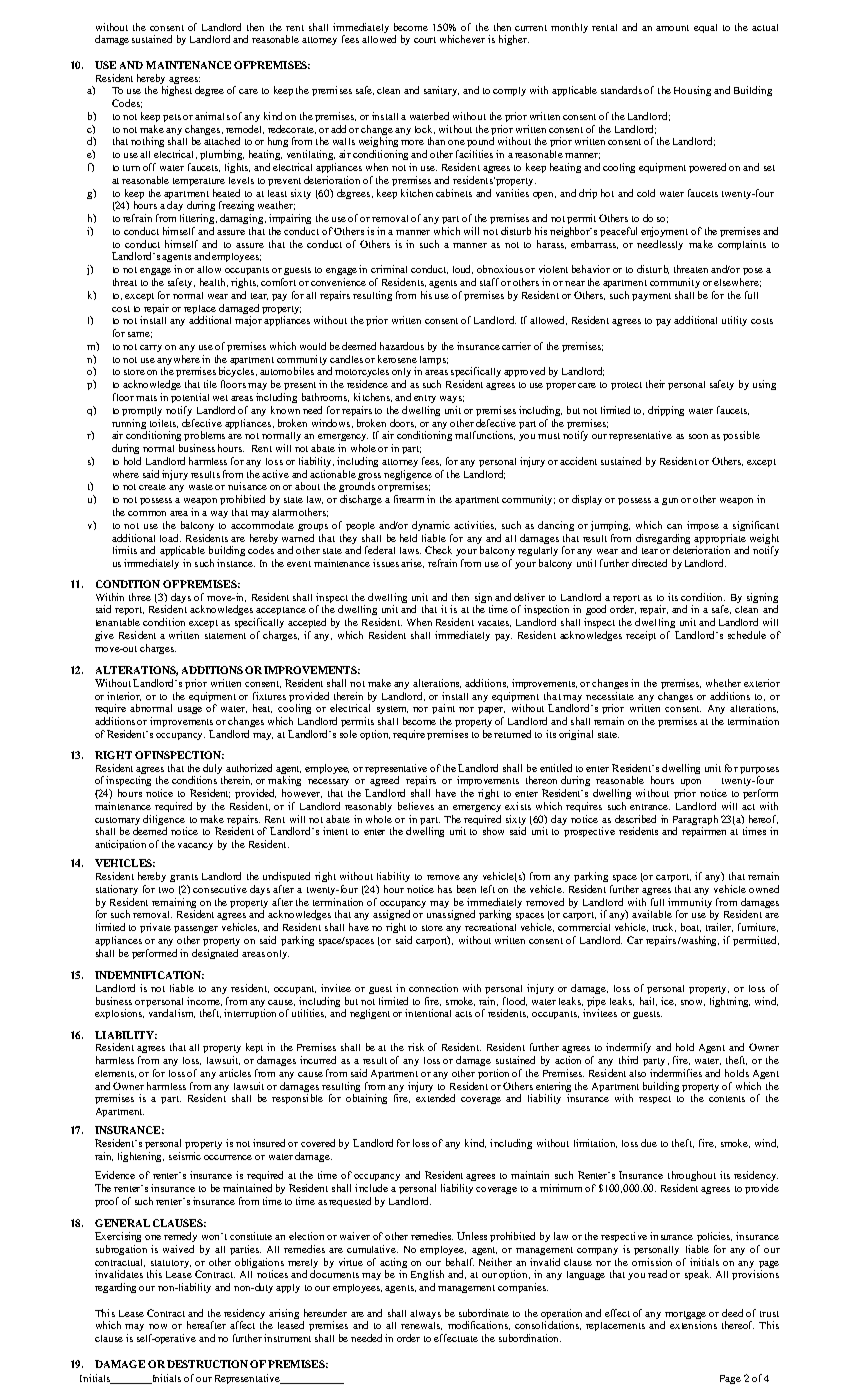 The height and width of the screenshot is (1400, 849). I want to click on usage, so click(190, 710).
